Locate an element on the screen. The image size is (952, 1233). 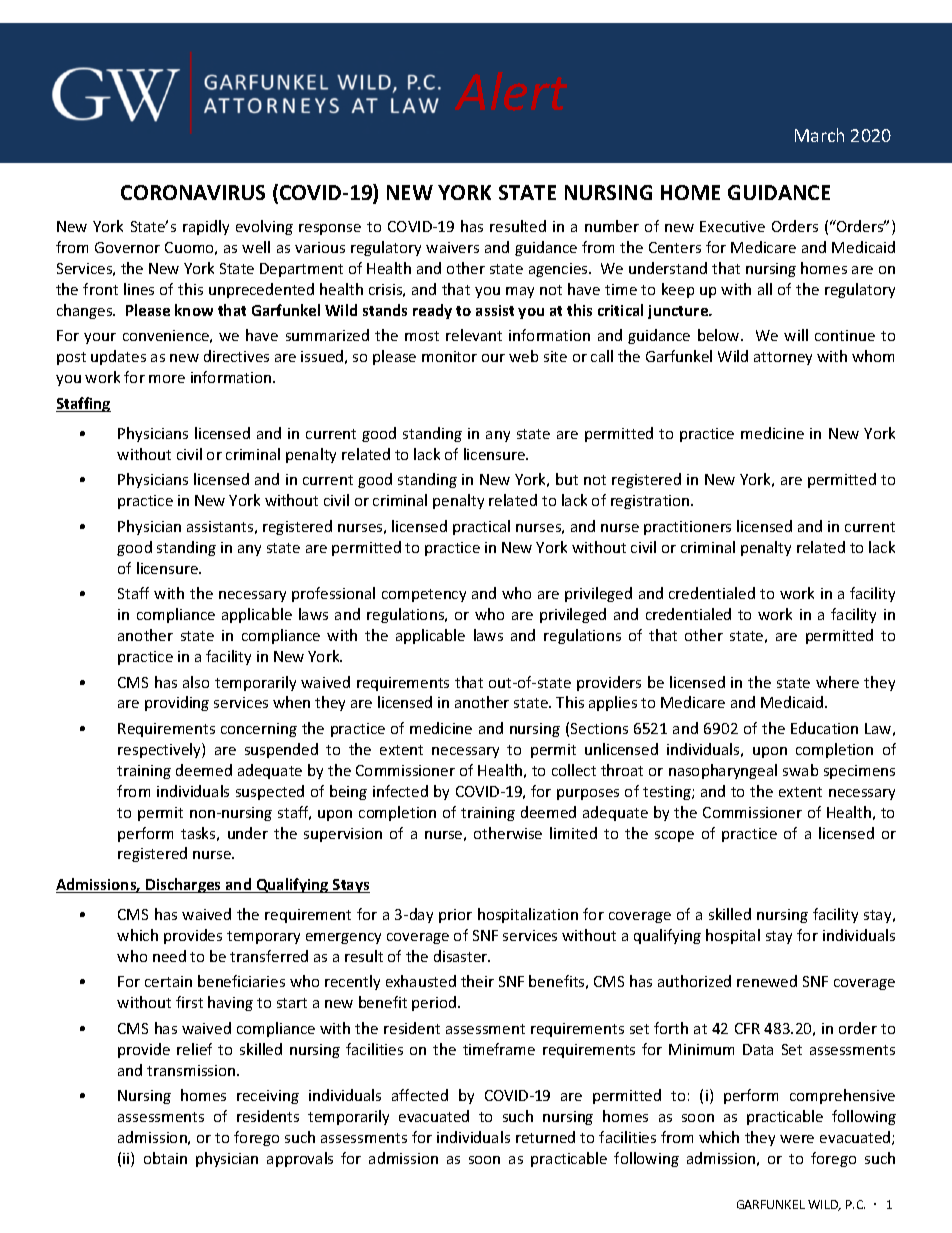
practitioners is located at coordinates (687, 528).
